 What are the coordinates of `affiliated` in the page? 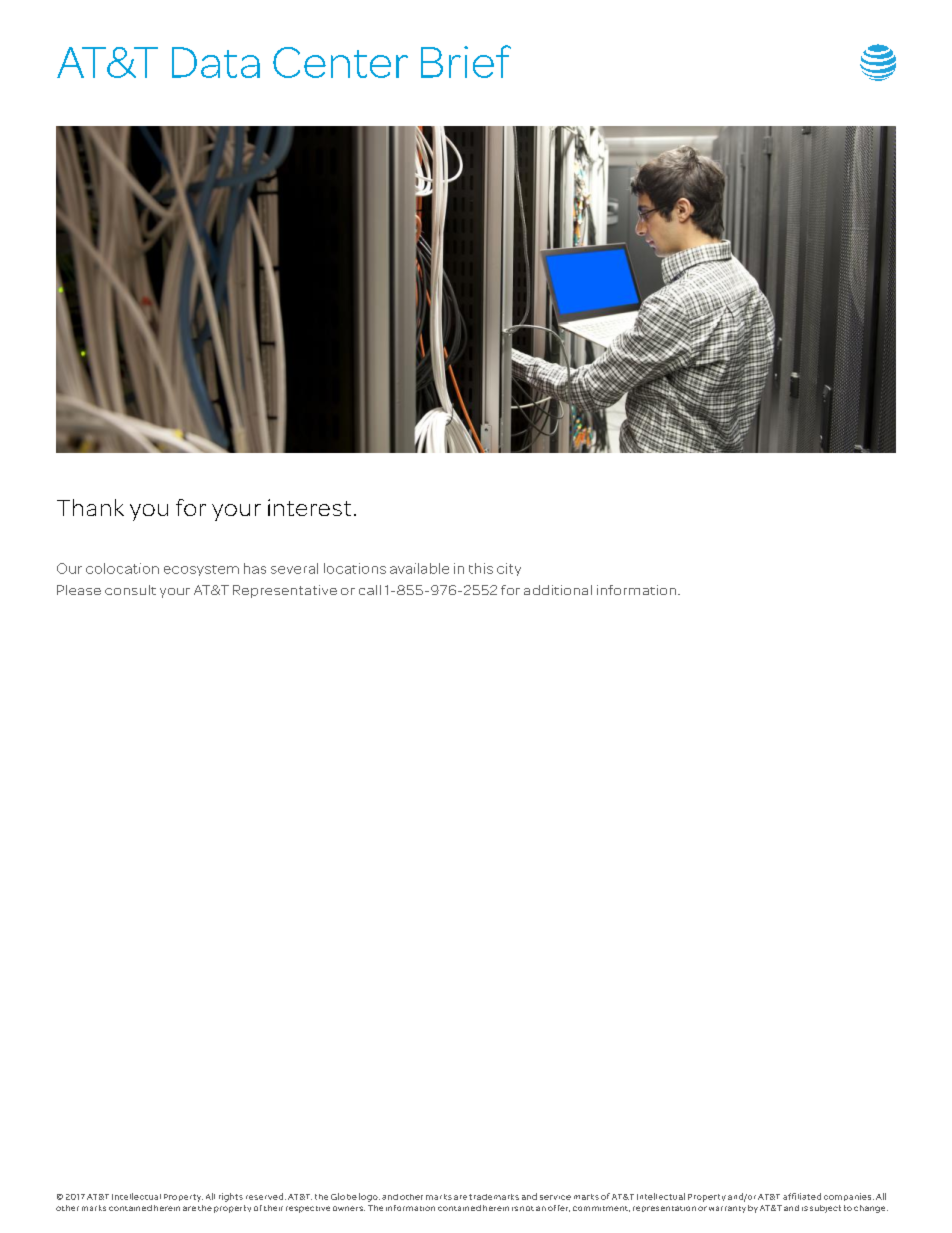 It's located at (802, 1196).
